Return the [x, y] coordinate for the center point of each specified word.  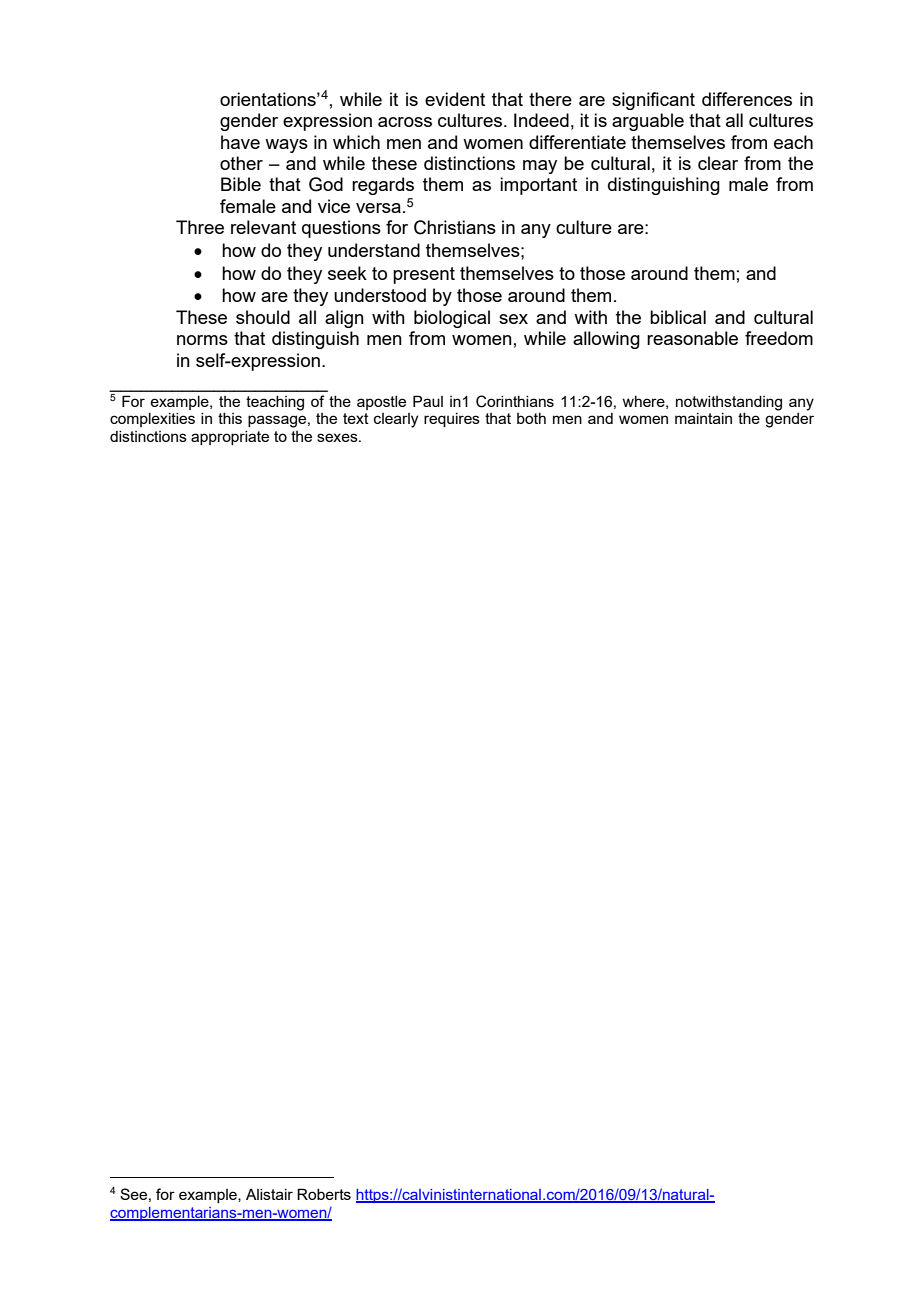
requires [452, 420]
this [230, 418]
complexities [152, 420]
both [531, 418]
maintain [703, 418]
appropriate [230, 438]
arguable [648, 122]
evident [455, 99]
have [240, 142]
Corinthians [515, 401]
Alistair [269, 1194]
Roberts [324, 1194]
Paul [428, 401]
